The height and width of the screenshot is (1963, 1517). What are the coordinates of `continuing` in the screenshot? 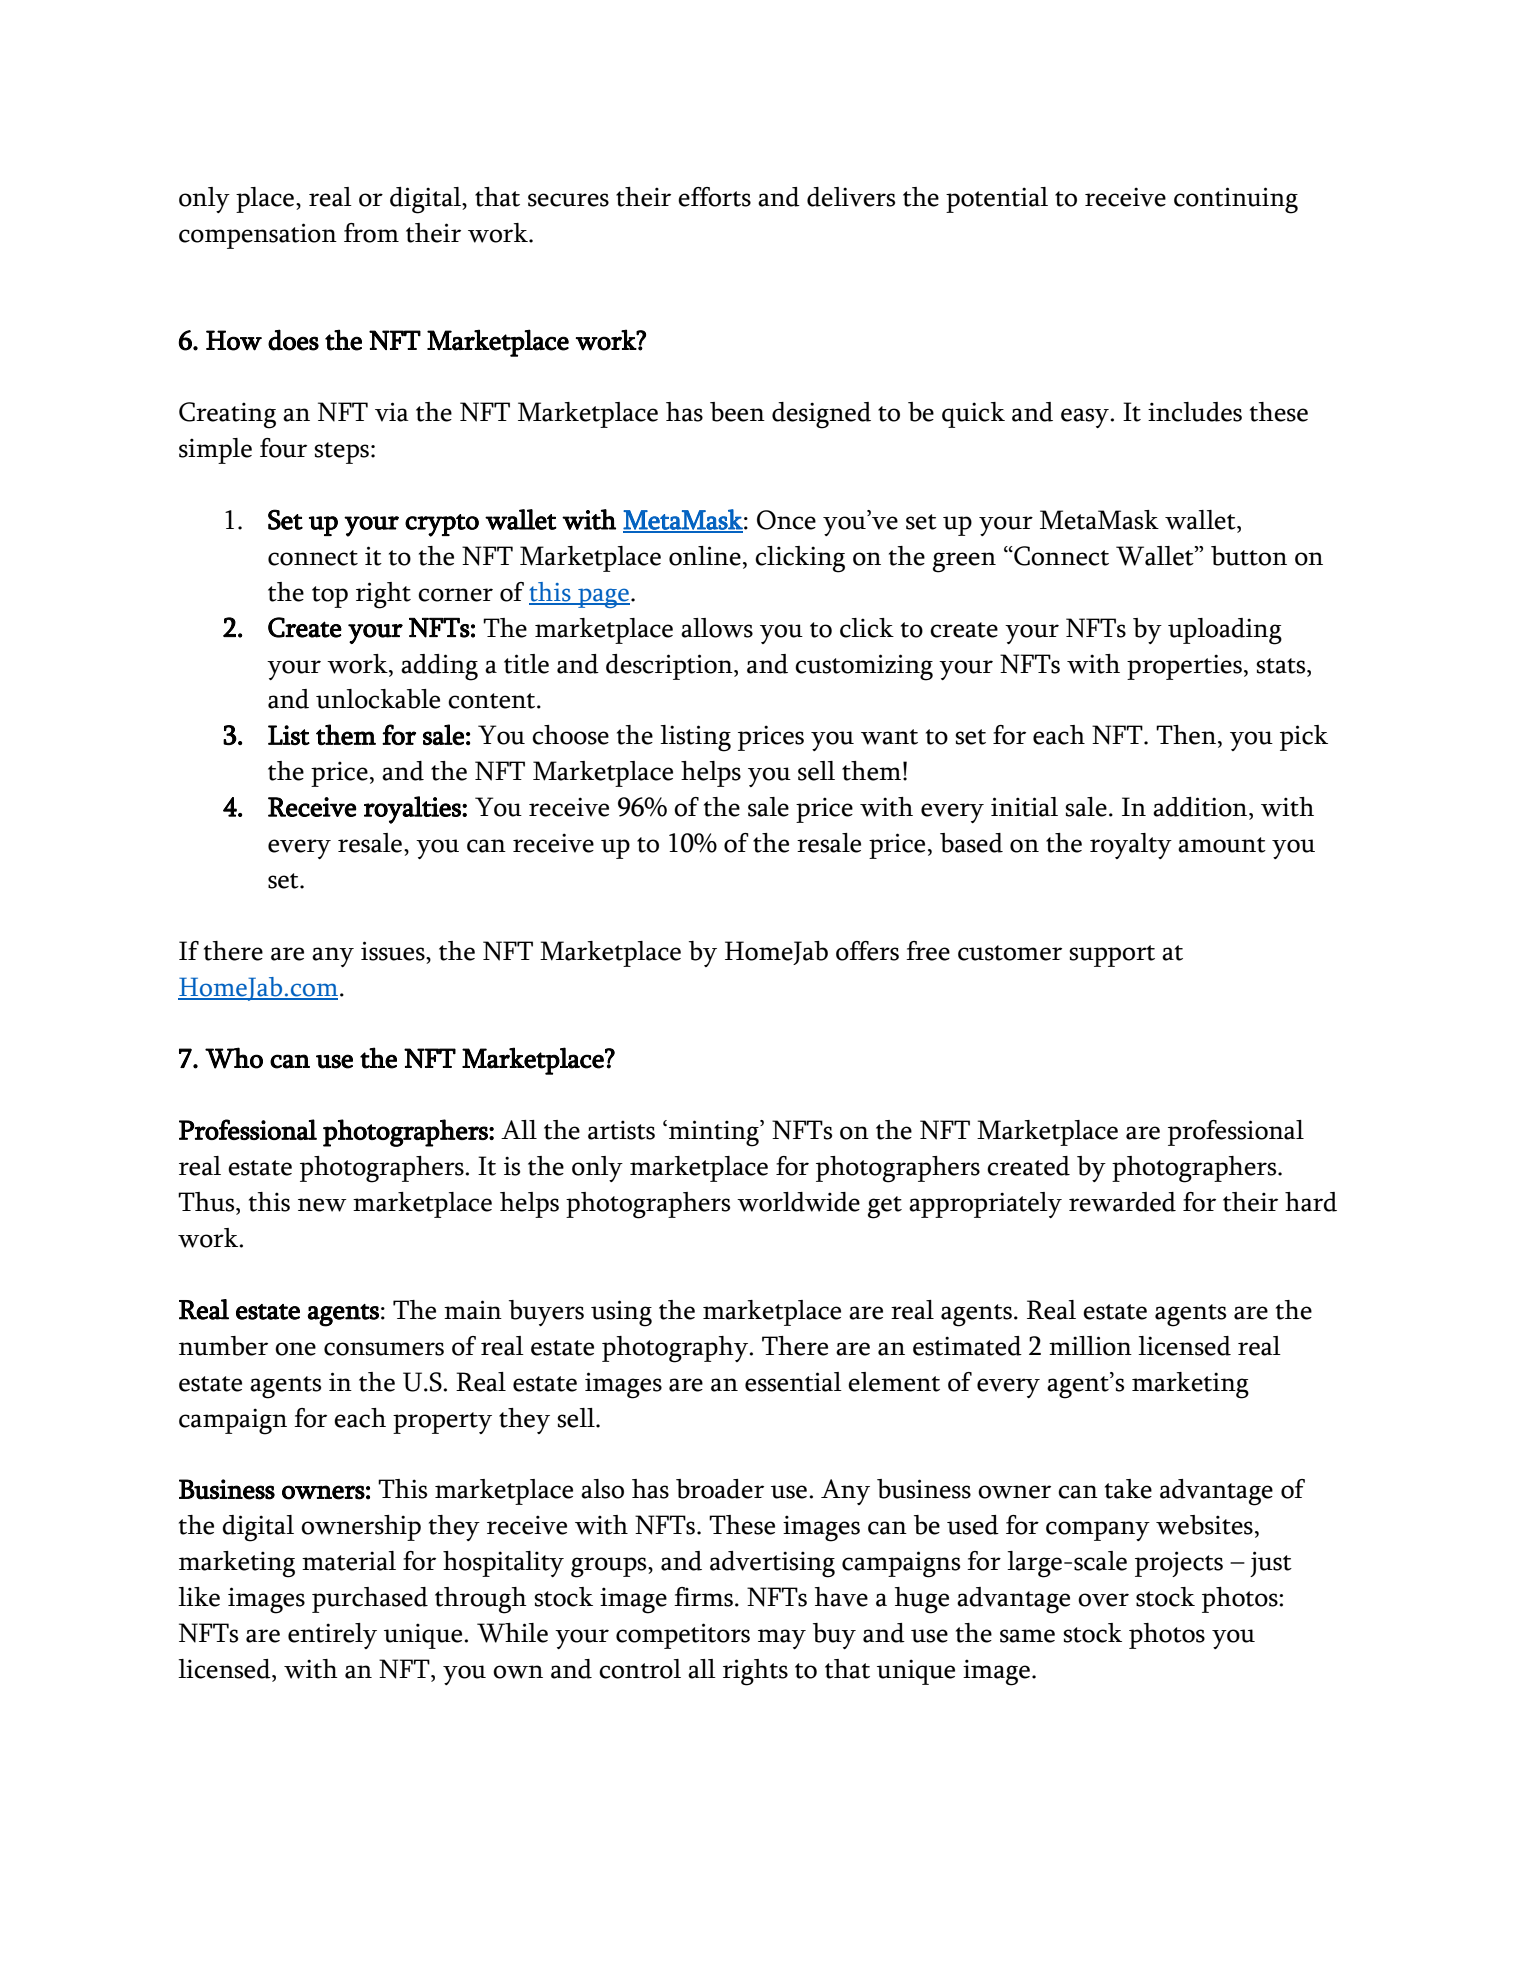 It's located at (1236, 200).
